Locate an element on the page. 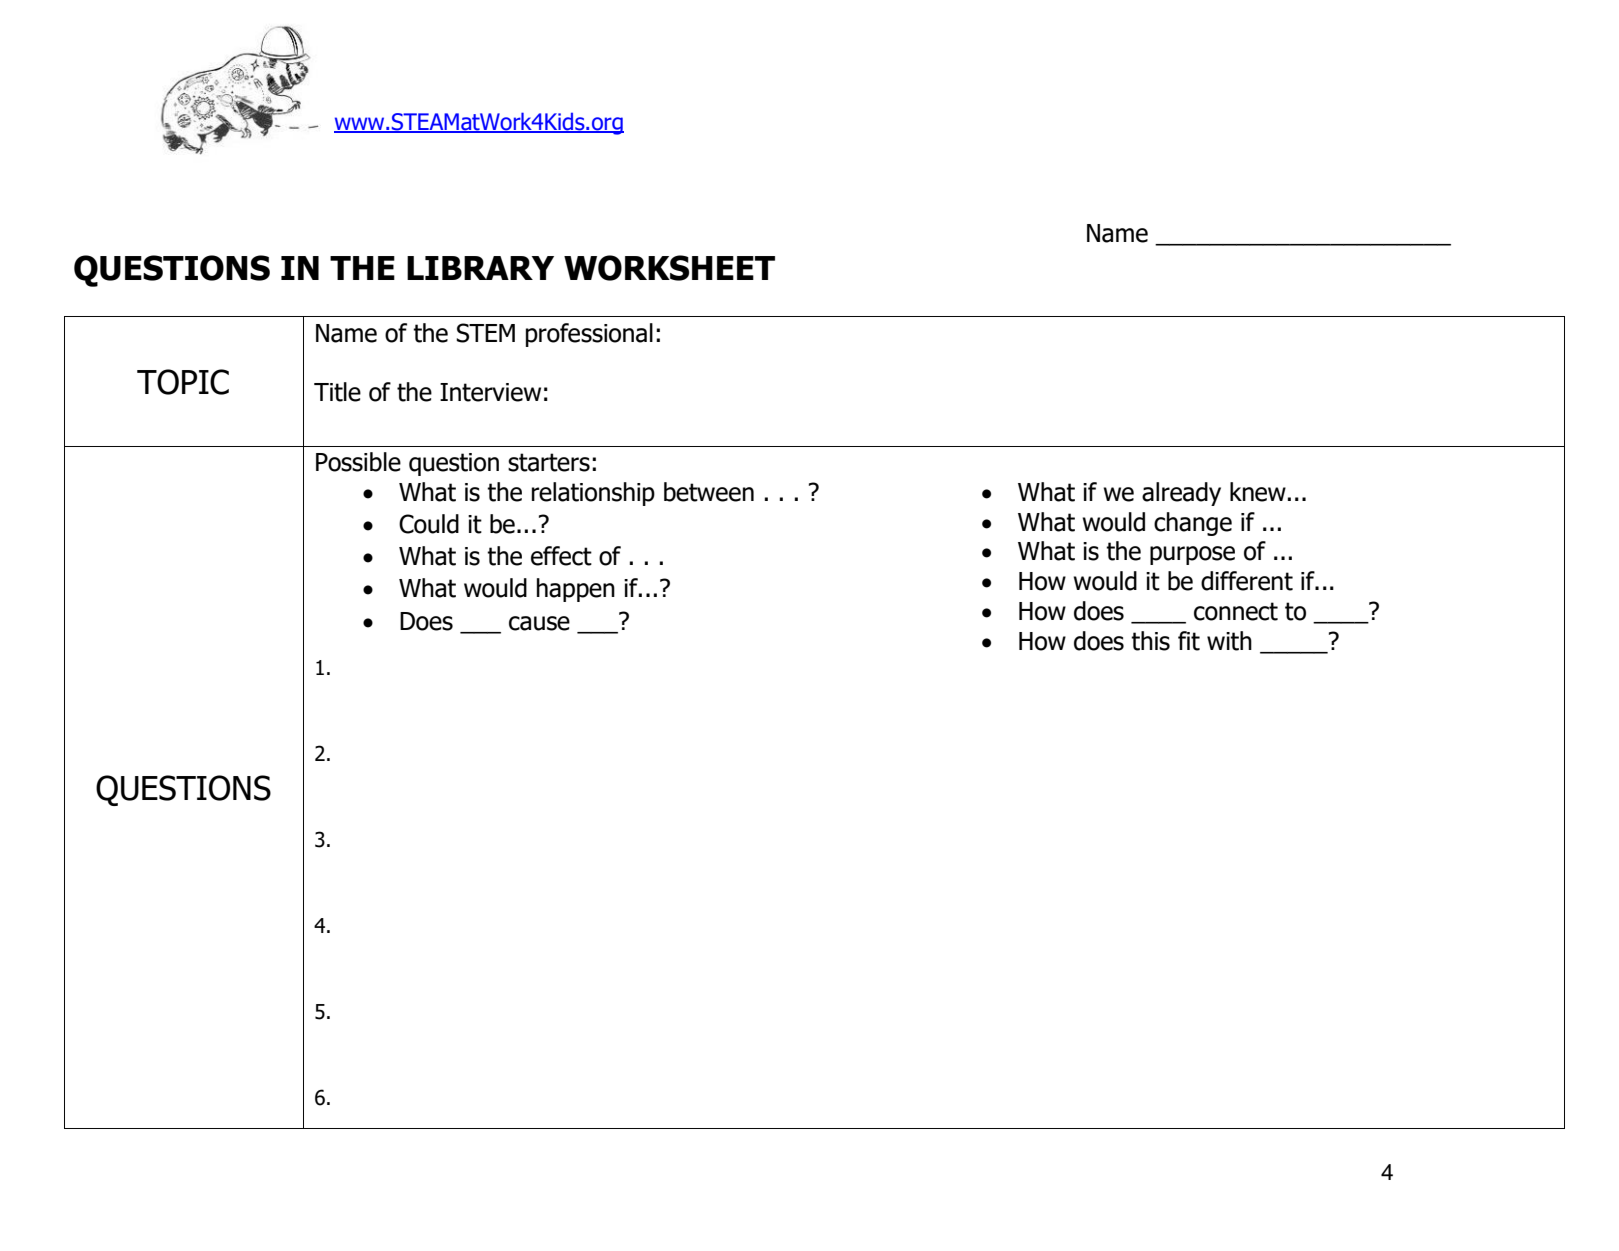 The image size is (1619, 1251). cause is located at coordinates (539, 623).
